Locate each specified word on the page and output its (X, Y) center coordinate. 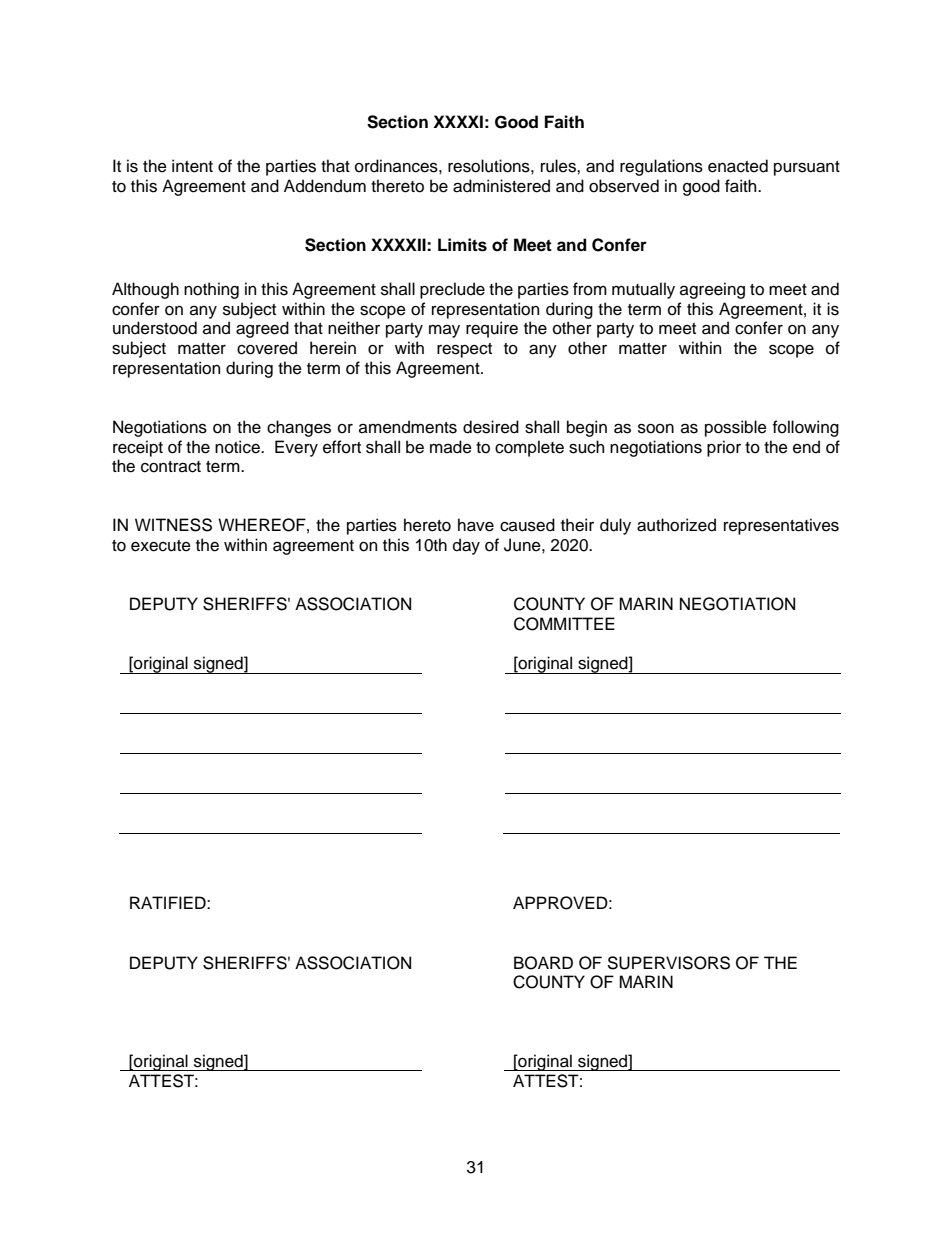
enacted (738, 166)
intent (192, 166)
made (451, 447)
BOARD (543, 963)
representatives (781, 526)
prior (724, 448)
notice (238, 447)
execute (161, 546)
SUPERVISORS (668, 963)
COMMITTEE (564, 624)
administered (501, 186)
